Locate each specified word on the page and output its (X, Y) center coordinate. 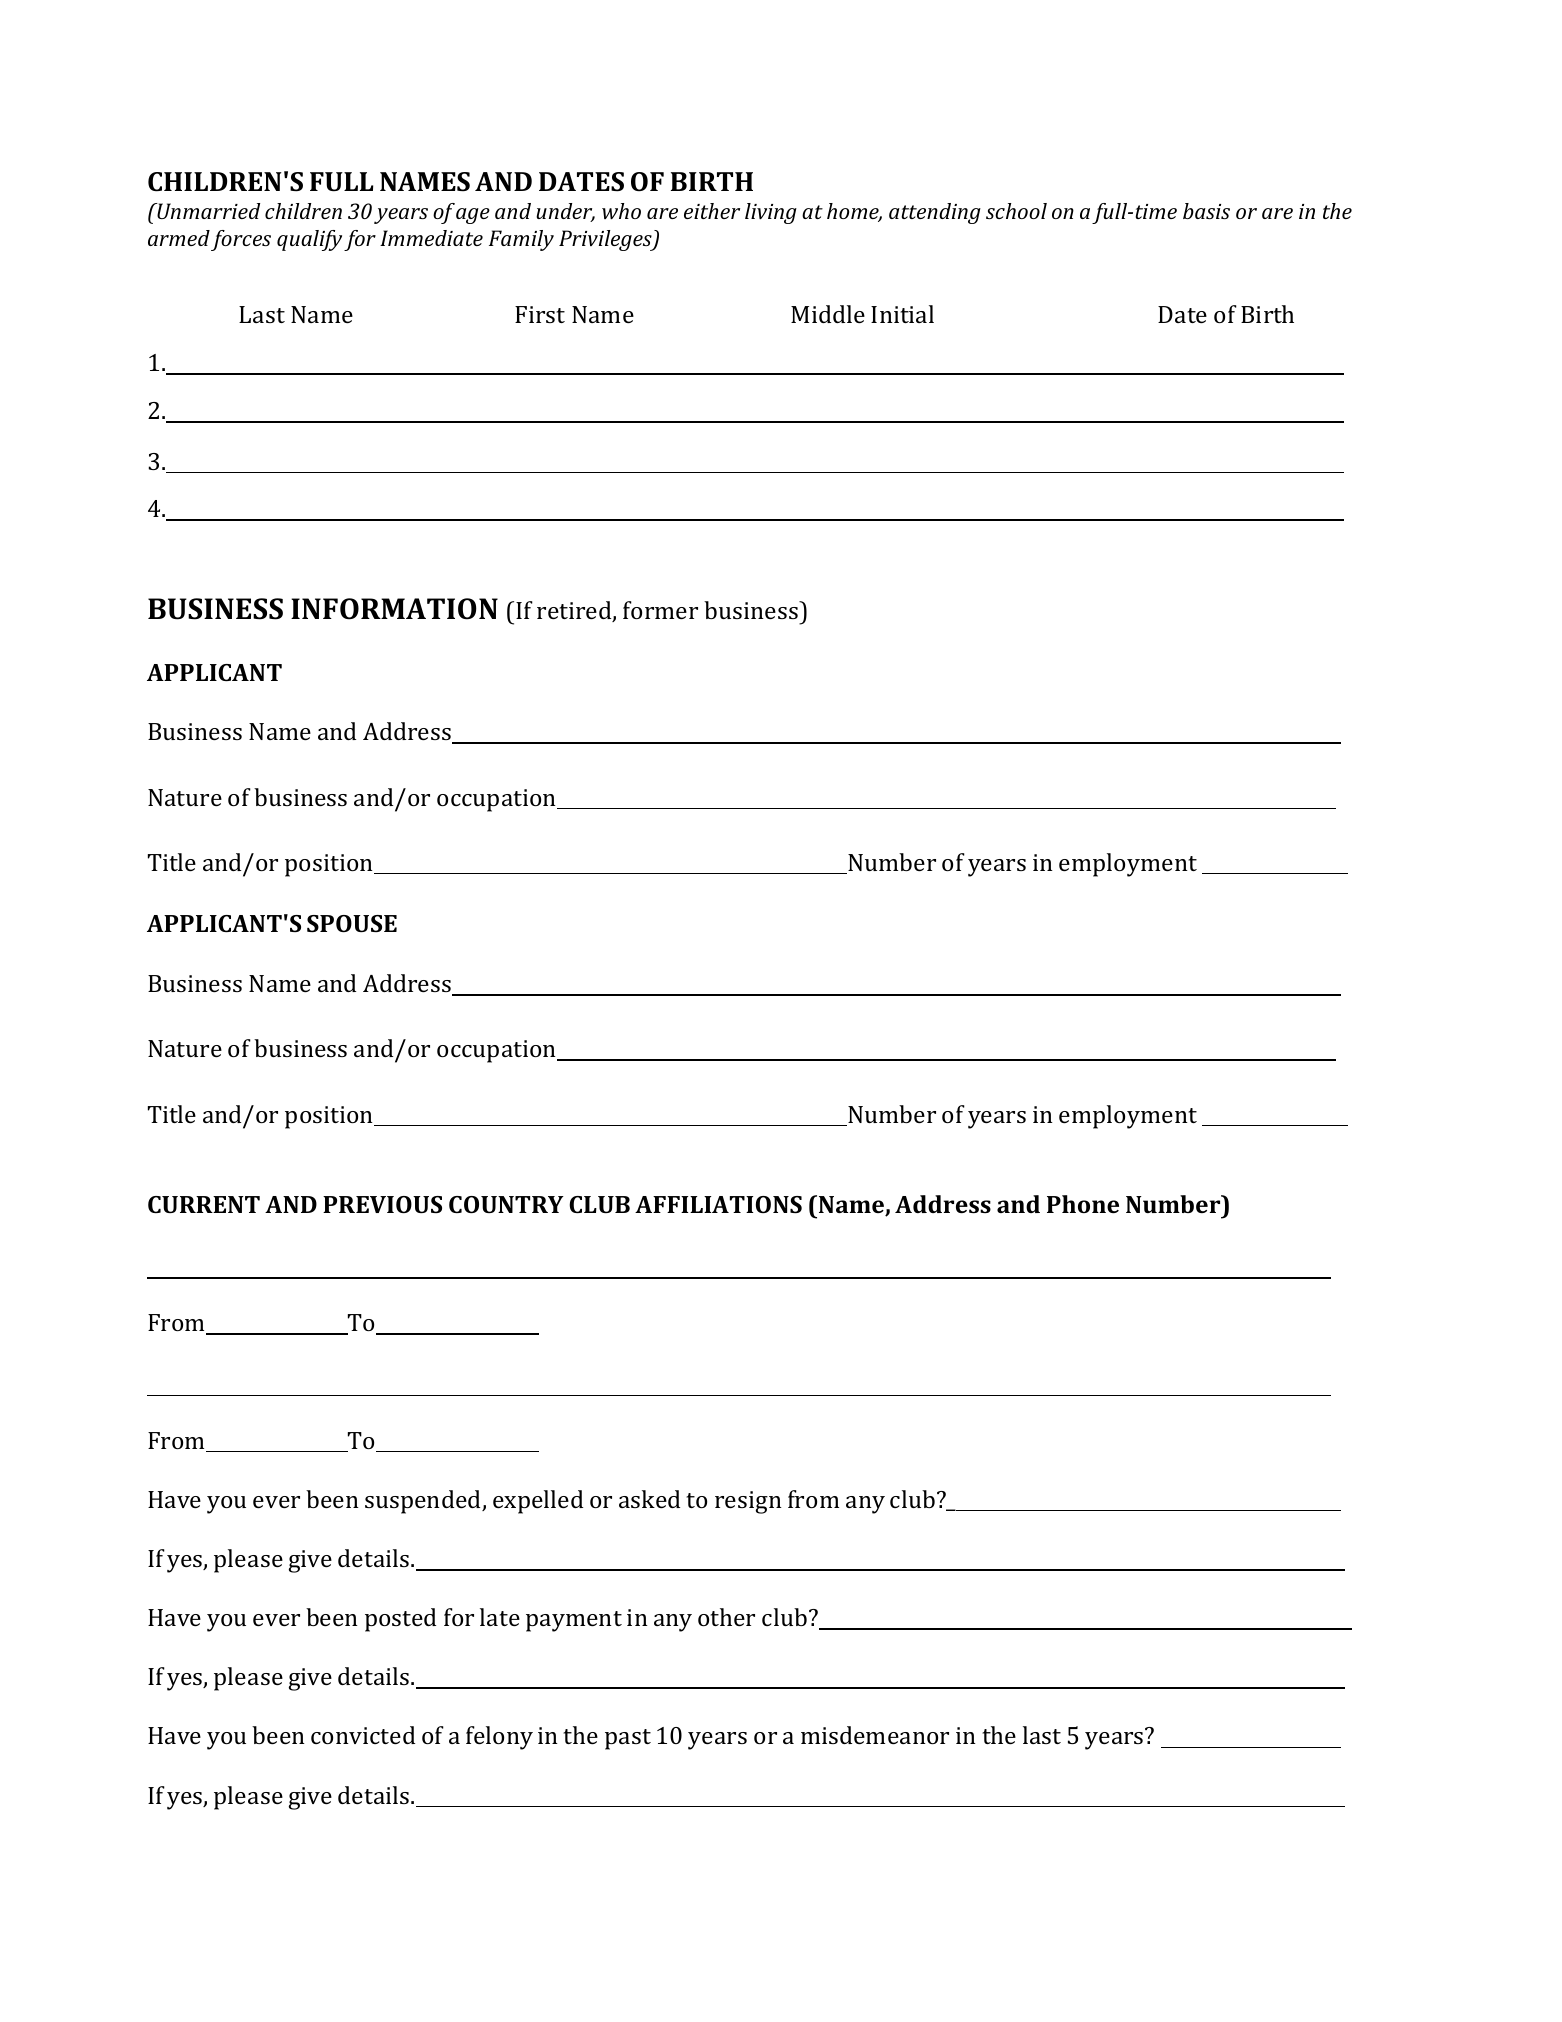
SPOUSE (352, 923)
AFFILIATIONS (718, 1204)
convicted (363, 1735)
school (1016, 211)
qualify (309, 240)
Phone (1083, 1204)
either (712, 211)
